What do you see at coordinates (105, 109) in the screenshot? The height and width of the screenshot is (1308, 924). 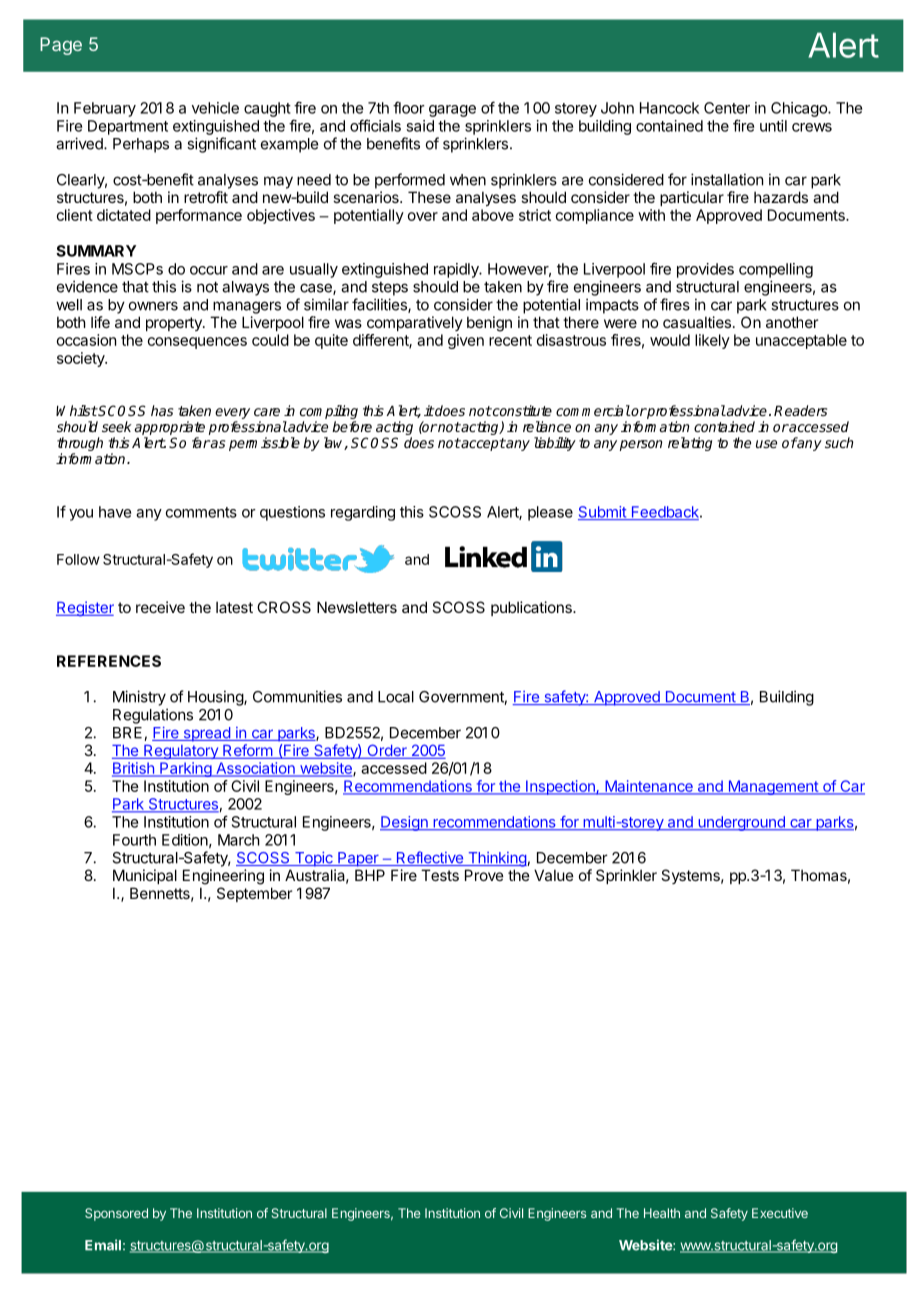 I see `February` at bounding box center [105, 109].
